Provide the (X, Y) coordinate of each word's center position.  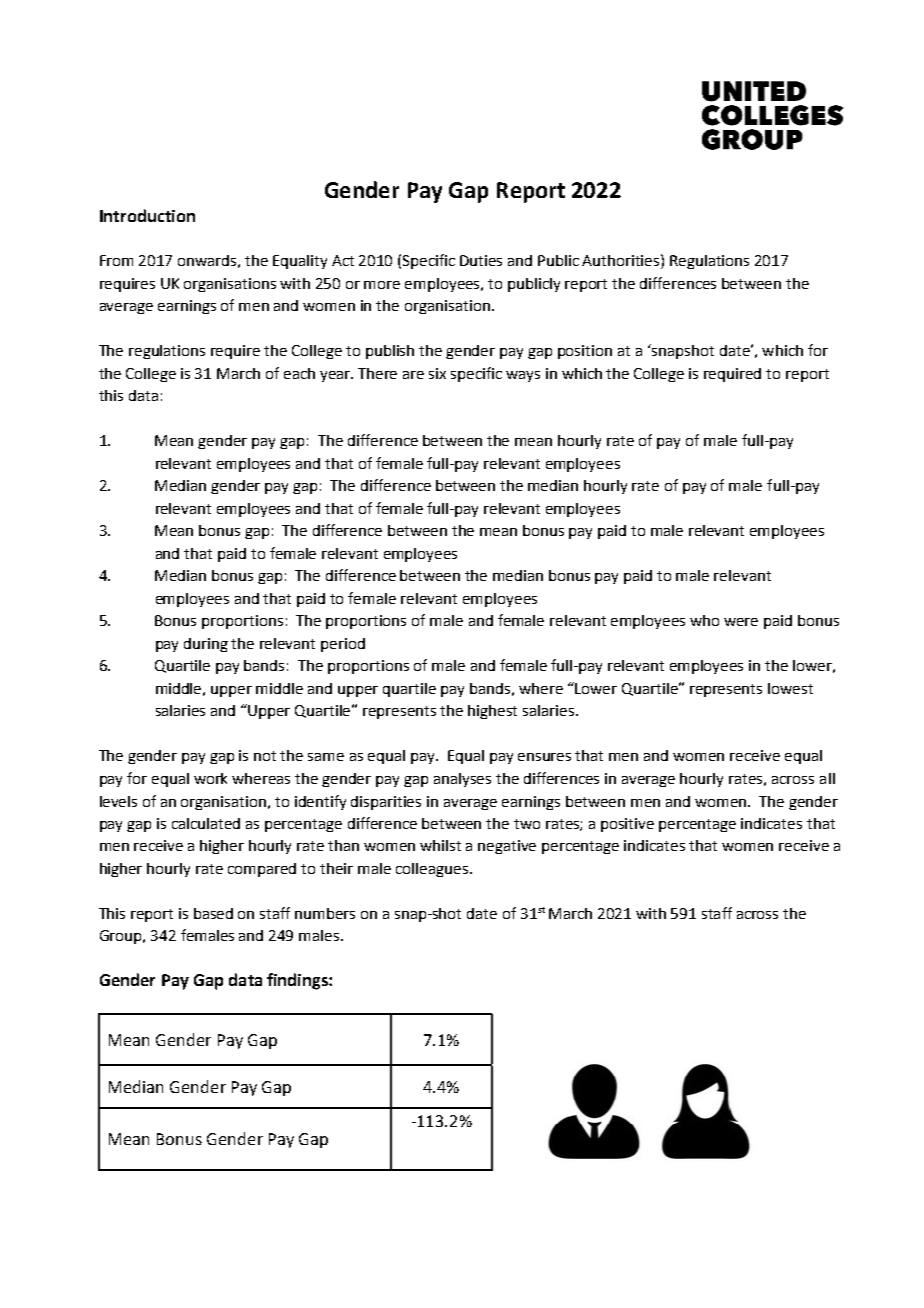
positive (627, 825)
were (741, 622)
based (213, 913)
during (206, 645)
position (585, 352)
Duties (481, 260)
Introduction (147, 215)
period (343, 645)
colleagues (433, 870)
